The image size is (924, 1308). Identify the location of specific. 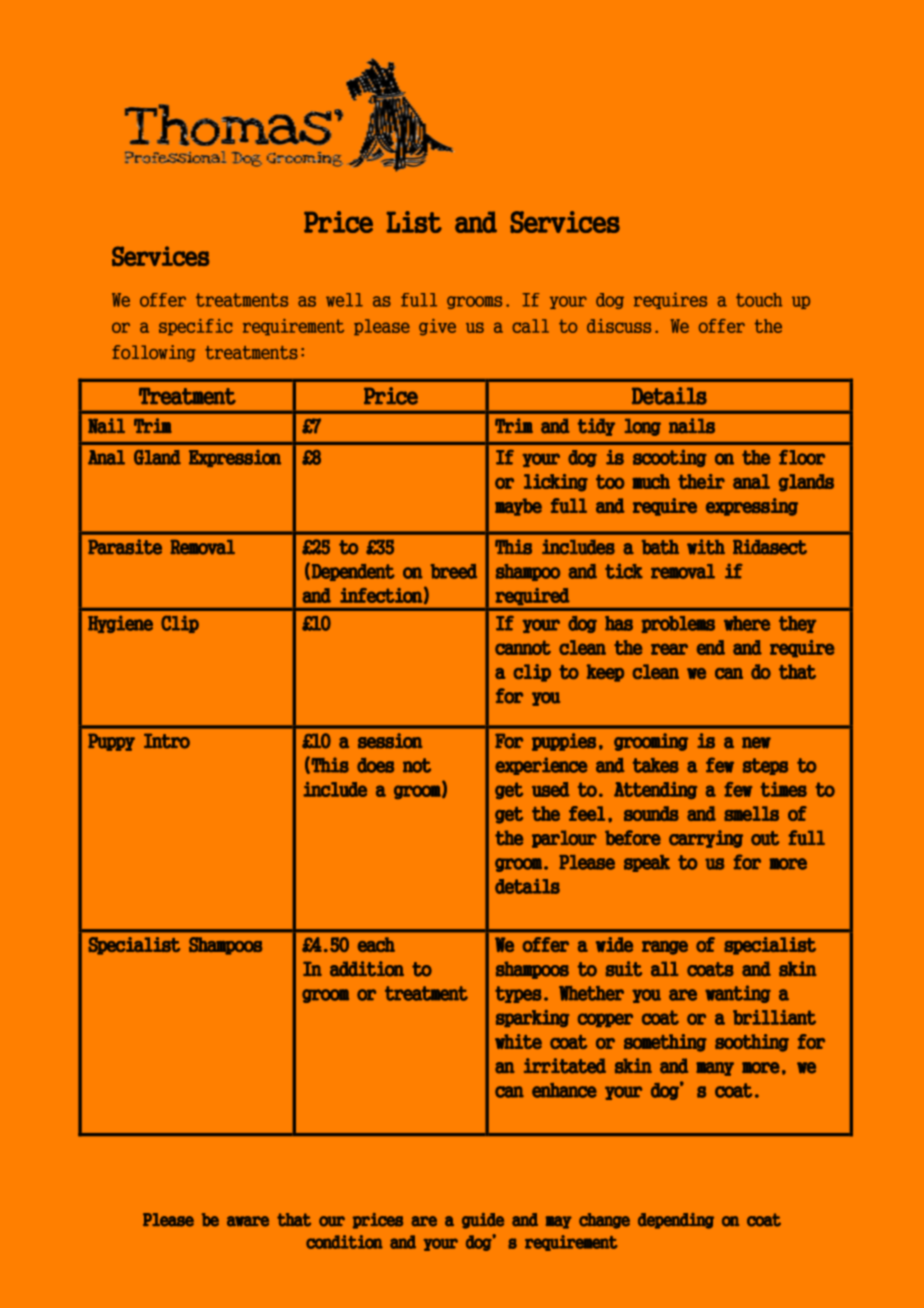
(196, 327).
